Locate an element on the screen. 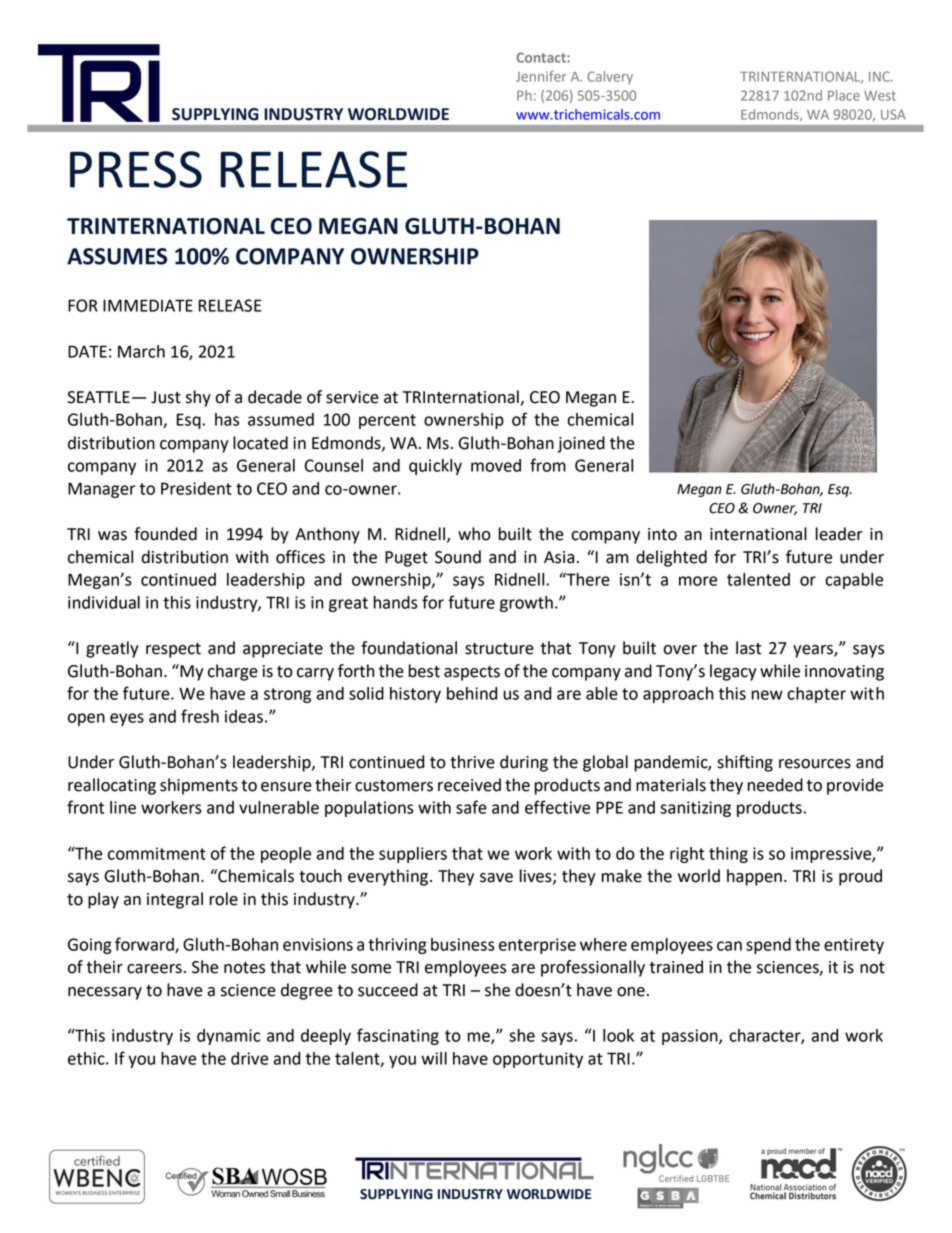 The width and height of the screenshot is (952, 1233). joined is located at coordinates (581, 444).
